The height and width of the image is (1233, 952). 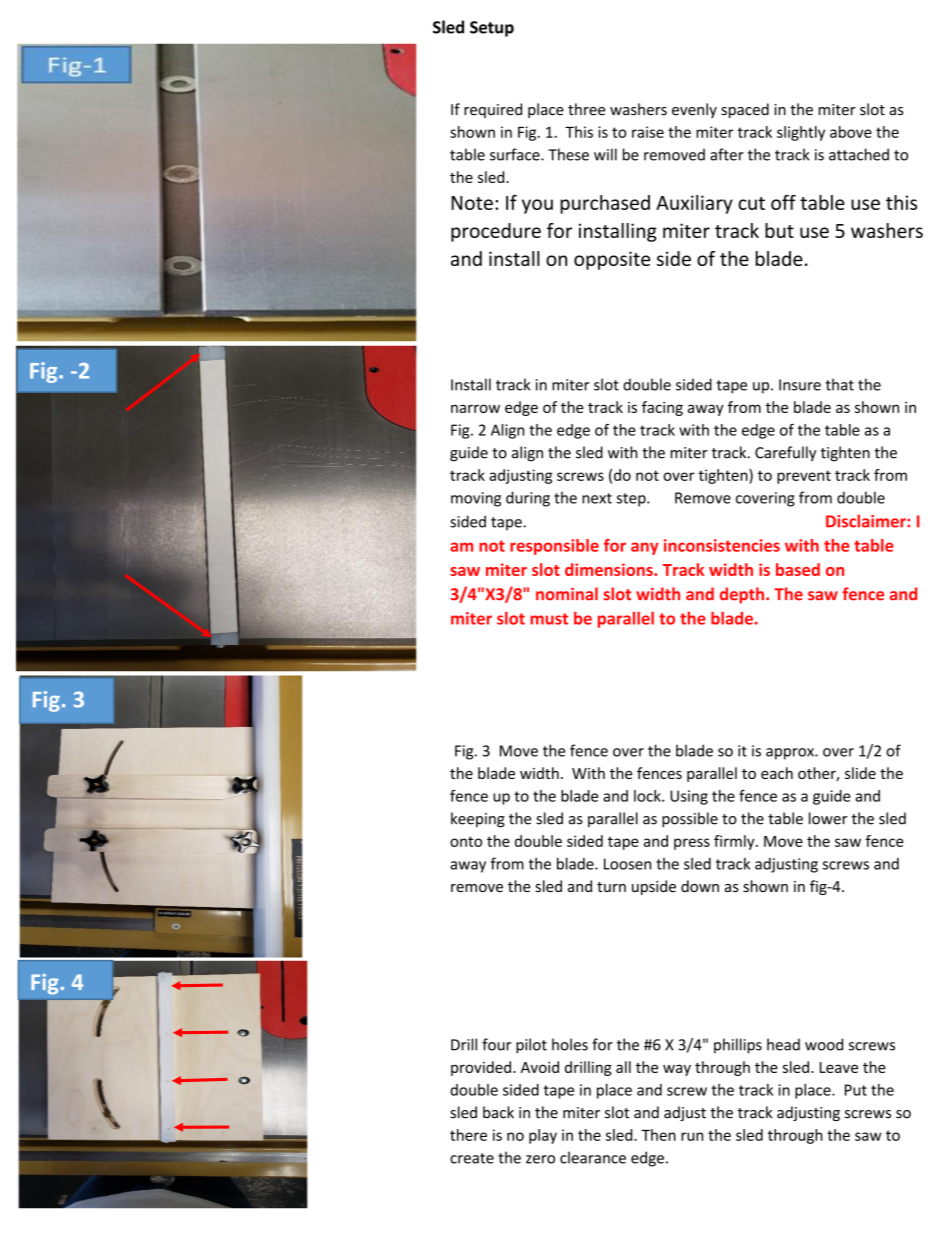 What do you see at coordinates (492, 29) in the image?
I see `Setup` at bounding box center [492, 29].
